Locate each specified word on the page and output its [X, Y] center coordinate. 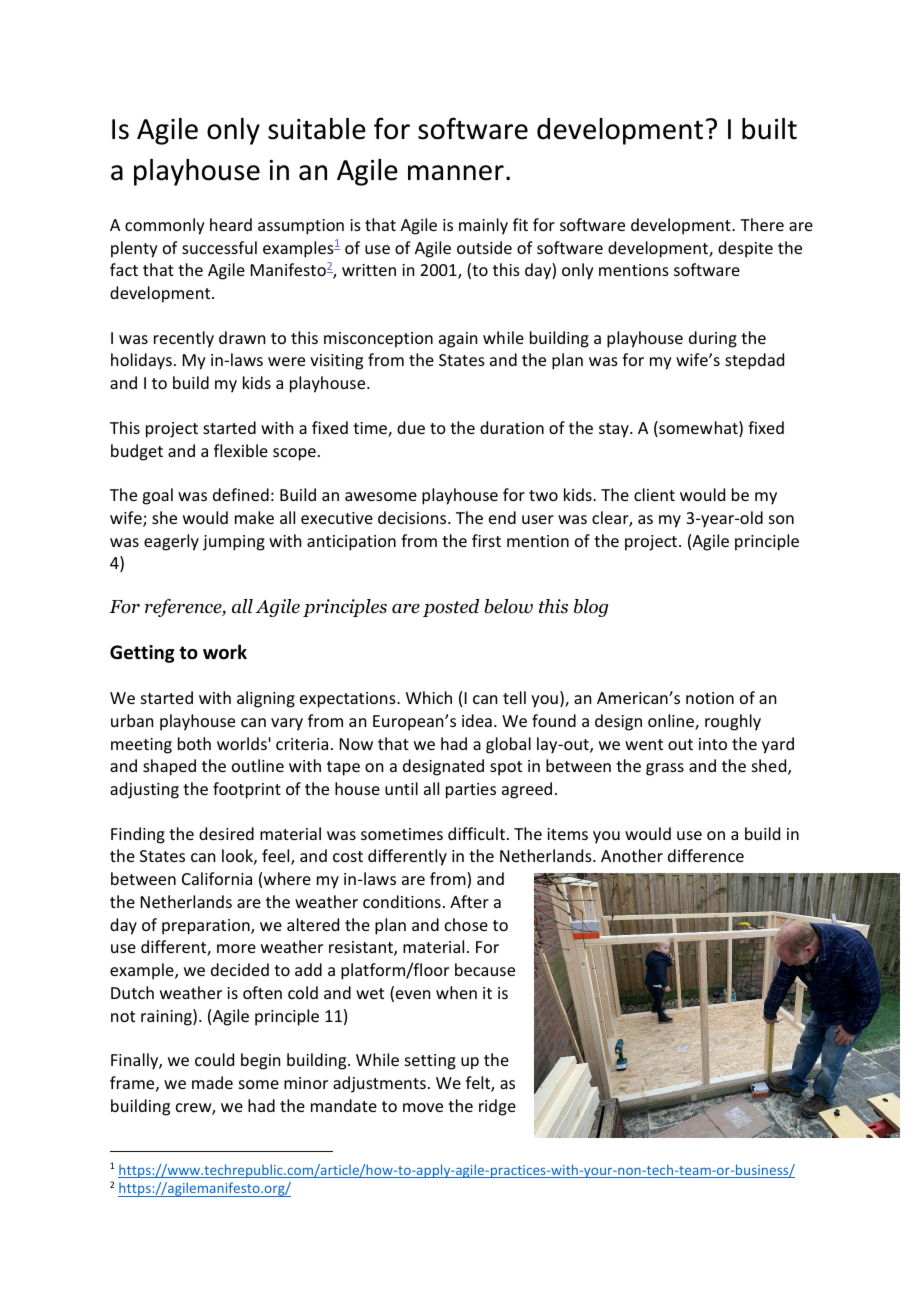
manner [456, 173]
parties [471, 791]
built [769, 129]
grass [665, 769]
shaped [169, 767]
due [411, 427]
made [212, 1082]
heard [231, 224]
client [654, 494]
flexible [241, 450]
